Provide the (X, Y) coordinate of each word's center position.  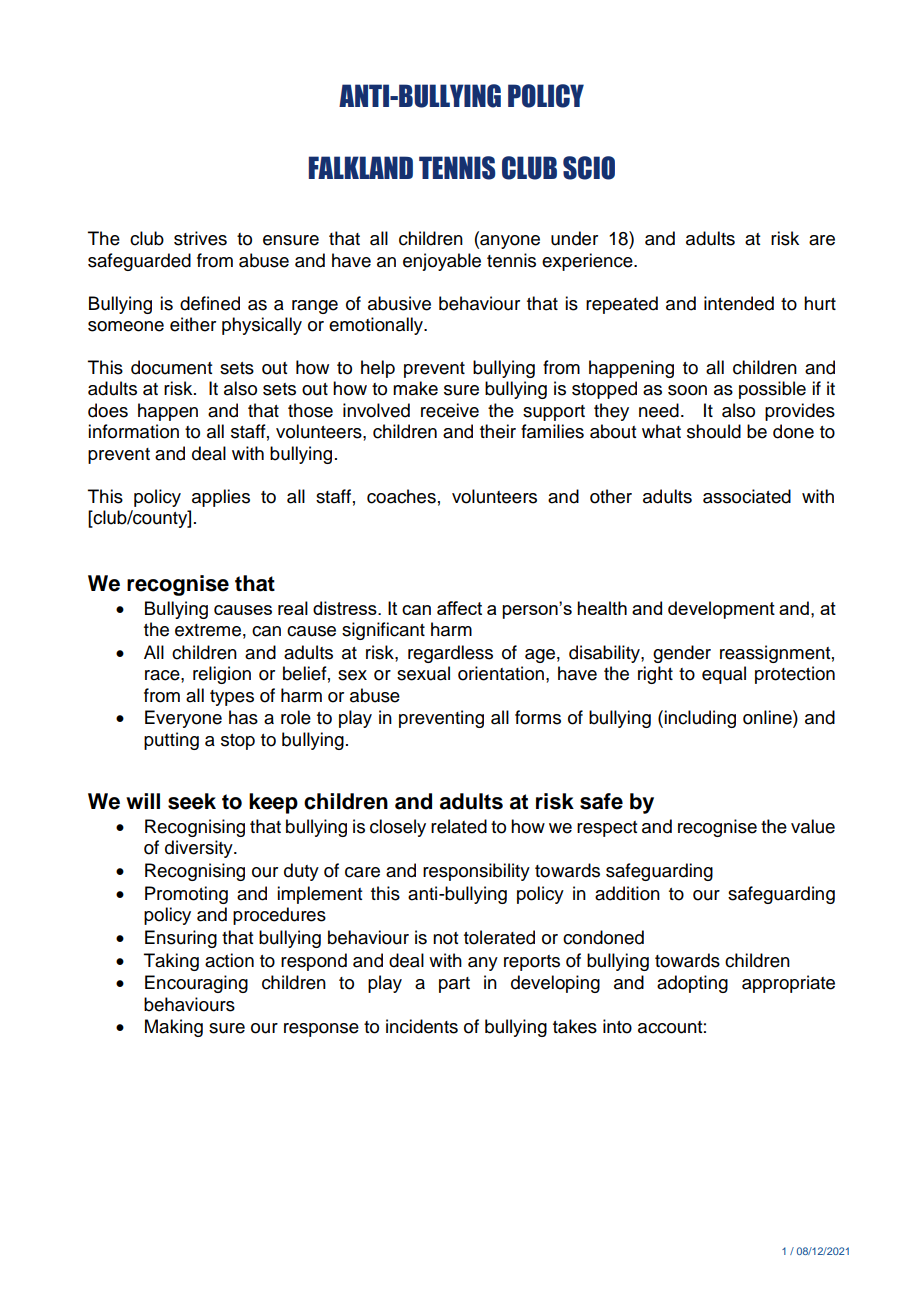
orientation (501, 673)
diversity (200, 849)
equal (724, 675)
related (459, 826)
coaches (401, 496)
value (813, 826)
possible (772, 390)
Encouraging (196, 984)
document (171, 367)
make (415, 388)
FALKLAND (361, 167)
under (574, 238)
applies (221, 498)
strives (200, 238)
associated (747, 496)
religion (222, 675)
